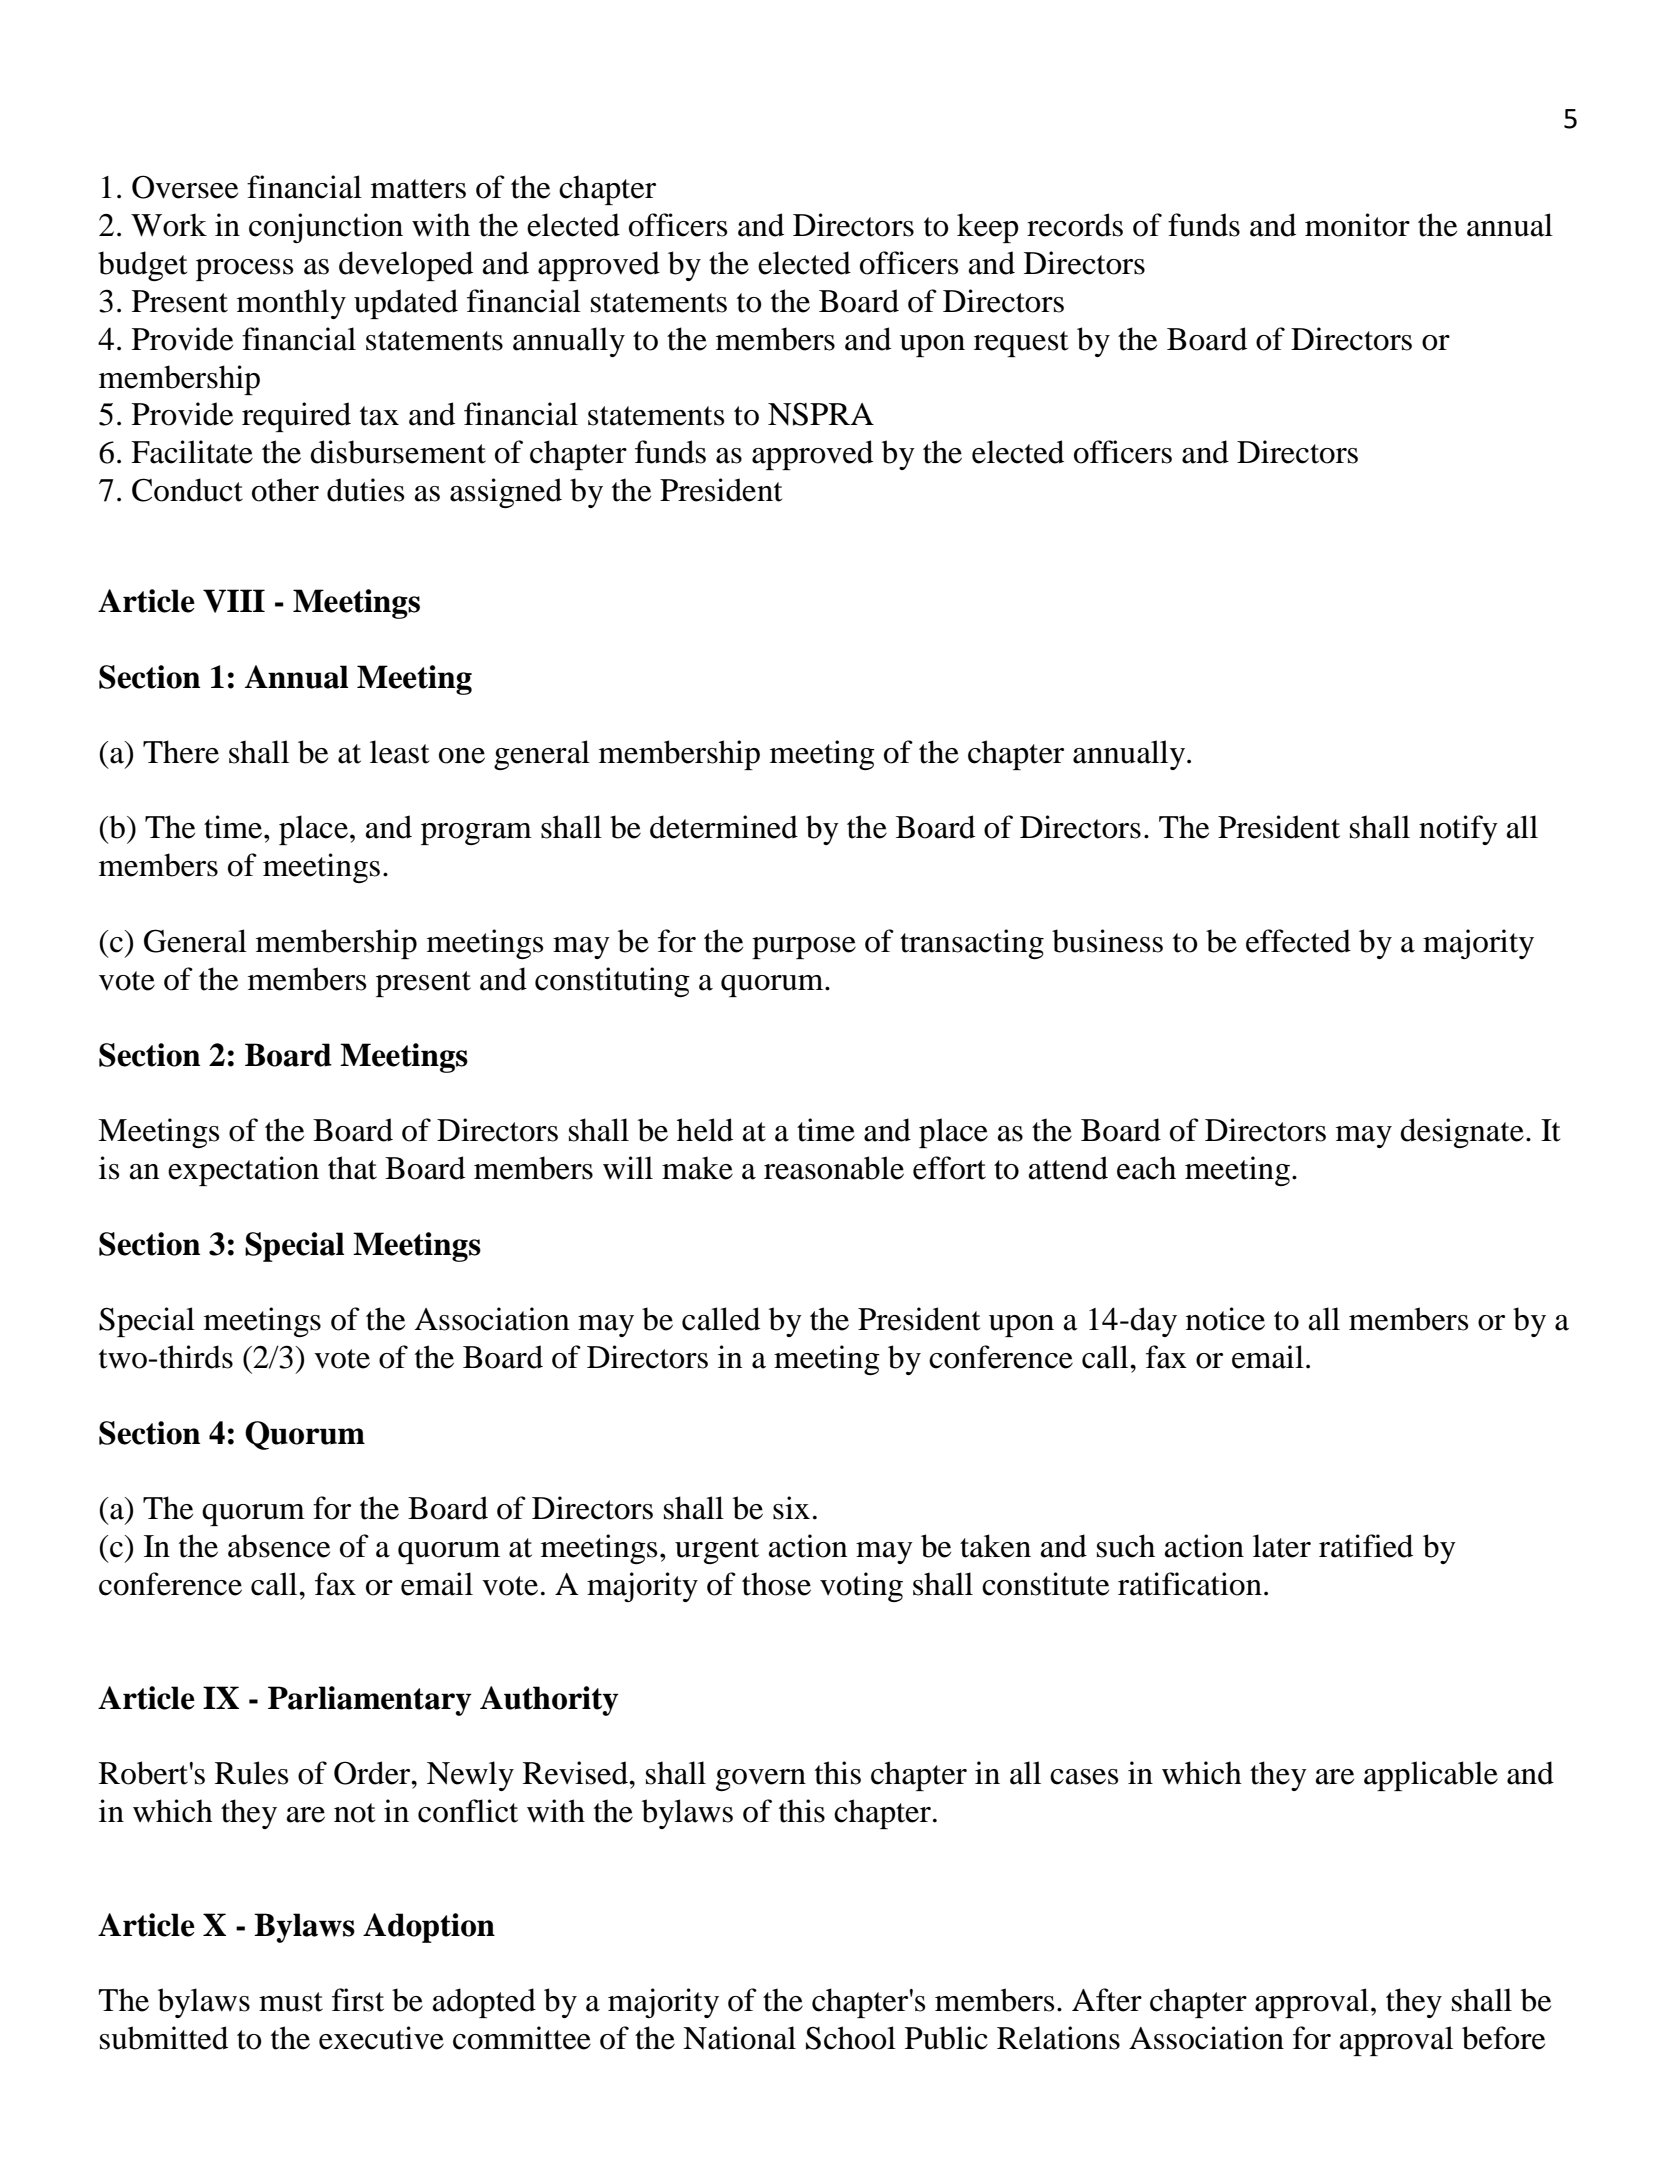 The image size is (1677, 2171). What do you see at coordinates (291, 2002) in the screenshot?
I see `must` at bounding box center [291, 2002].
